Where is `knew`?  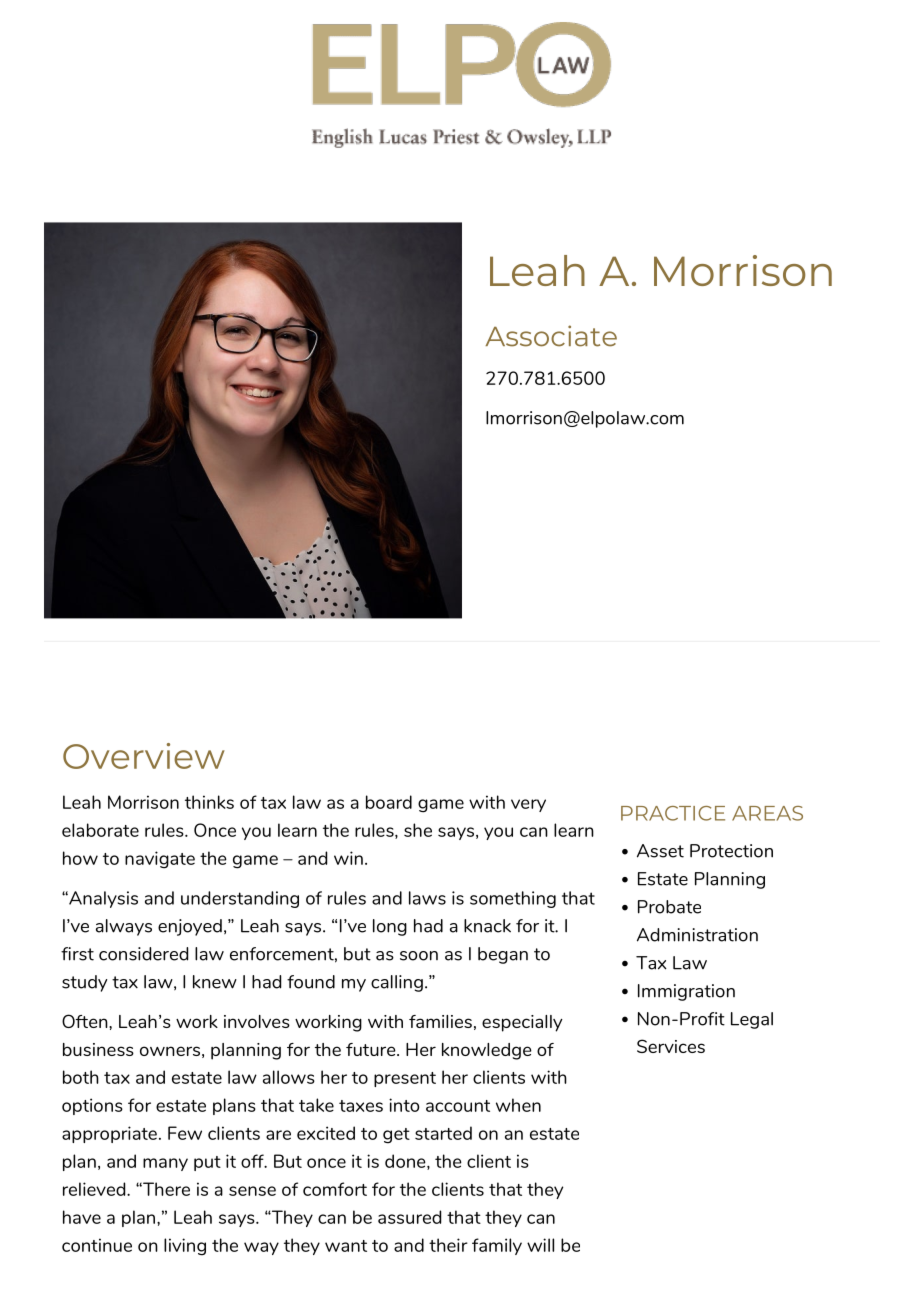 knew is located at coordinates (215, 982).
